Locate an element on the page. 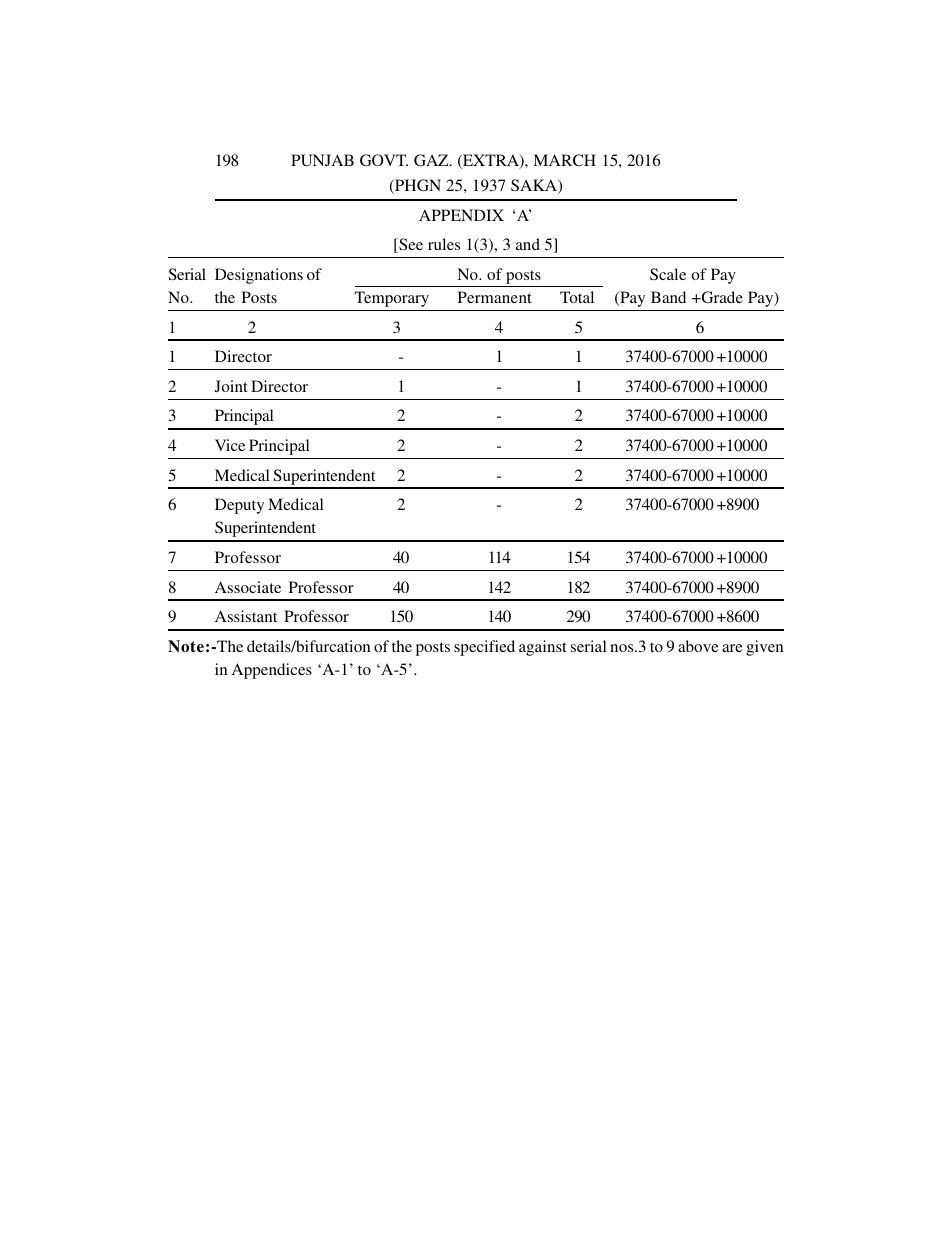 The image size is (952, 1233). specified is located at coordinates (484, 648).
